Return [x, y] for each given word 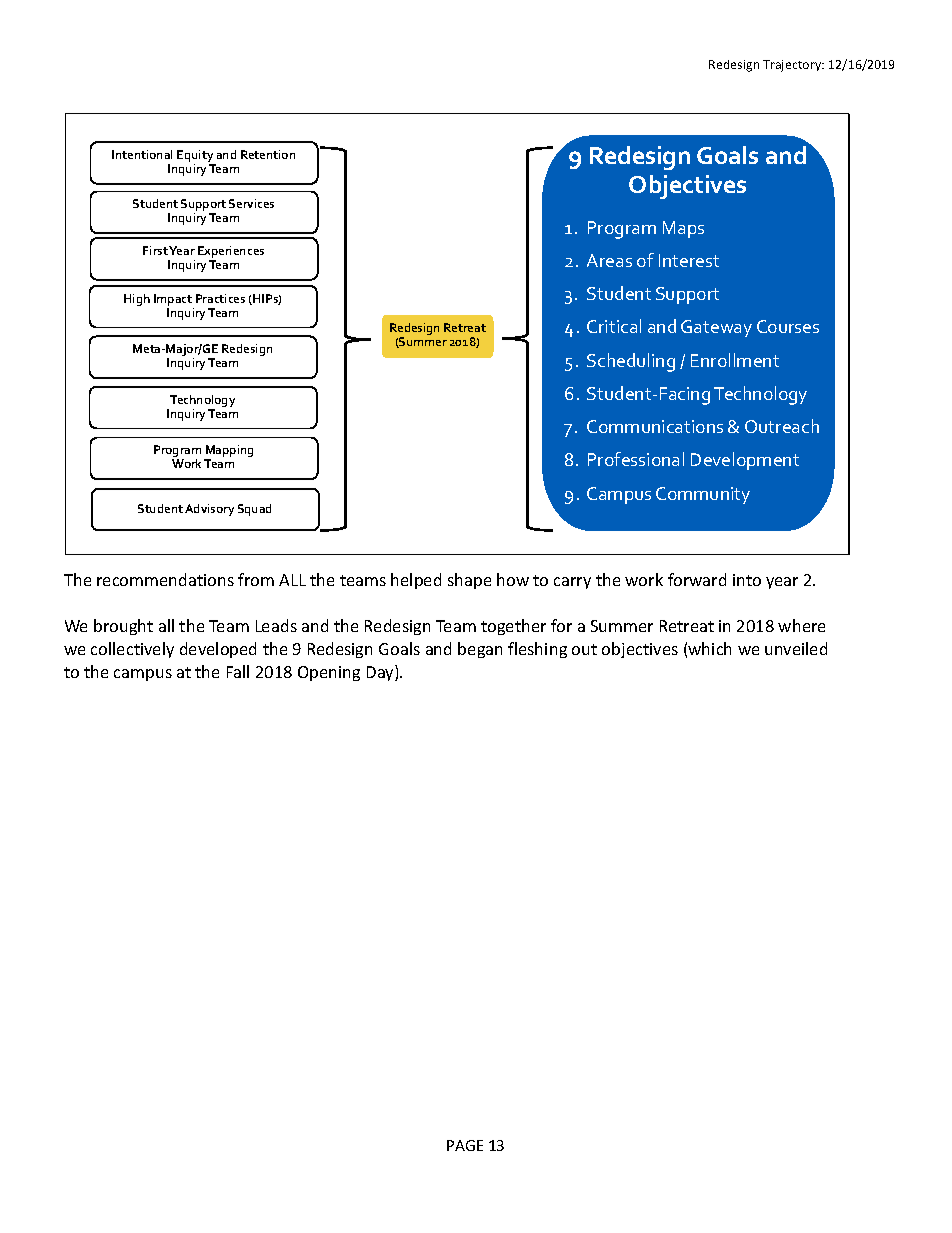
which [709, 648]
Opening [329, 673]
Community [703, 495]
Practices [220, 298]
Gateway [716, 328]
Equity [196, 157]
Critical [614, 326]
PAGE [465, 1145]
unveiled [796, 648]
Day [381, 673]
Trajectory [793, 66]
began [480, 650]
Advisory [209, 510]
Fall [238, 671]
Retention [268, 154]
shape [469, 581]
